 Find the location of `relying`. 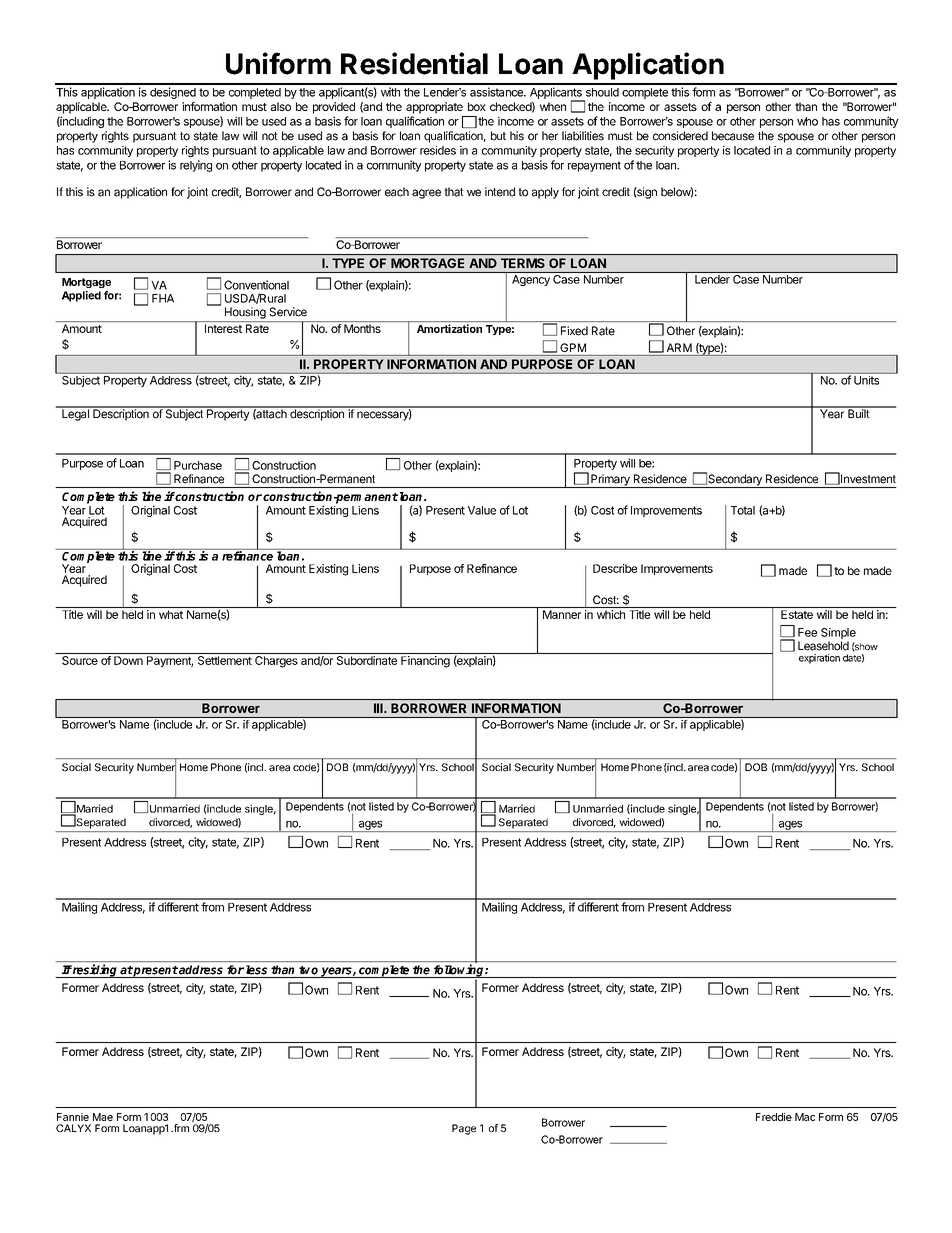

relying is located at coordinates (196, 166).
